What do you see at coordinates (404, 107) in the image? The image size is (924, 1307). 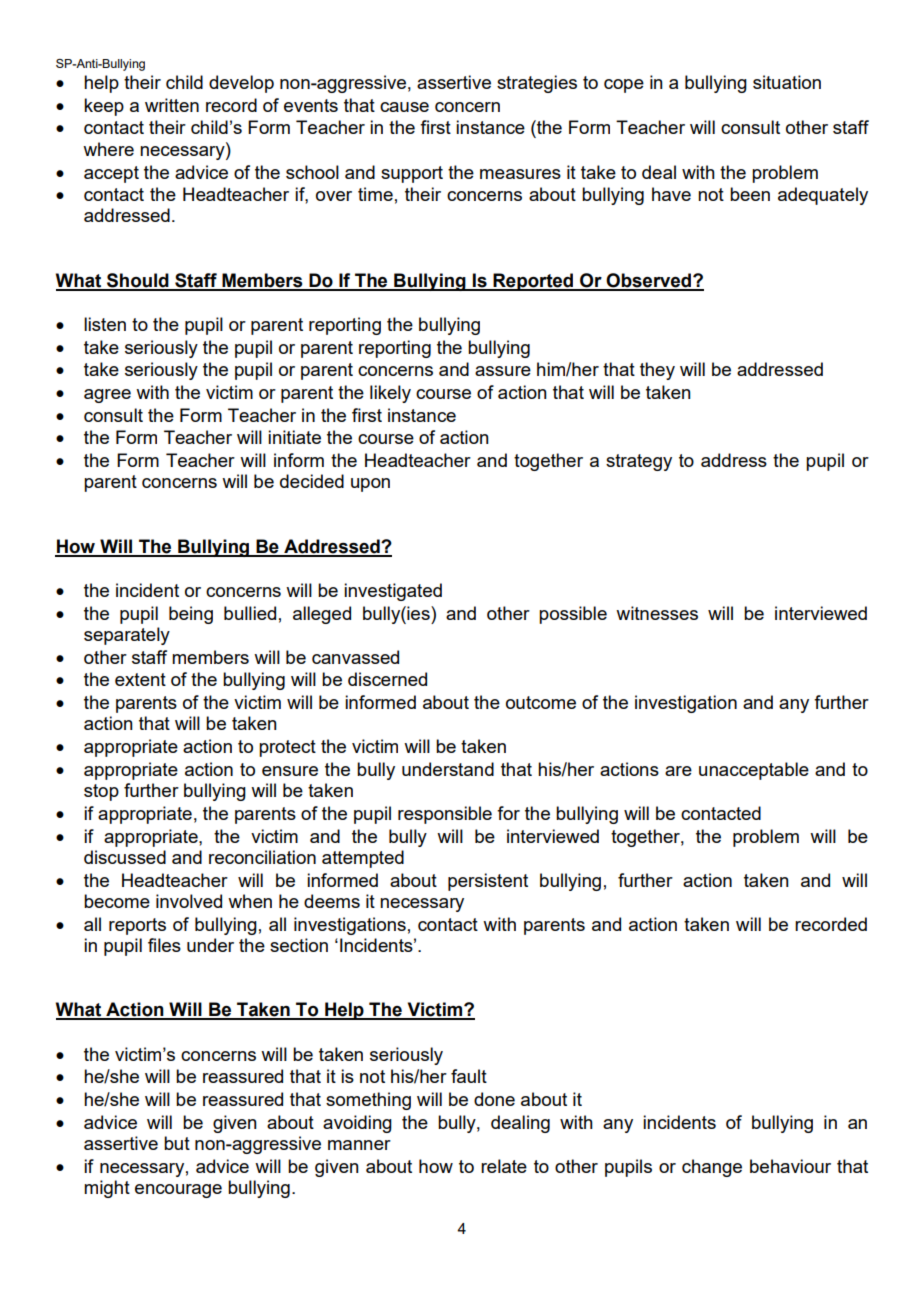 I see `cause` at bounding box center [404, 107].
